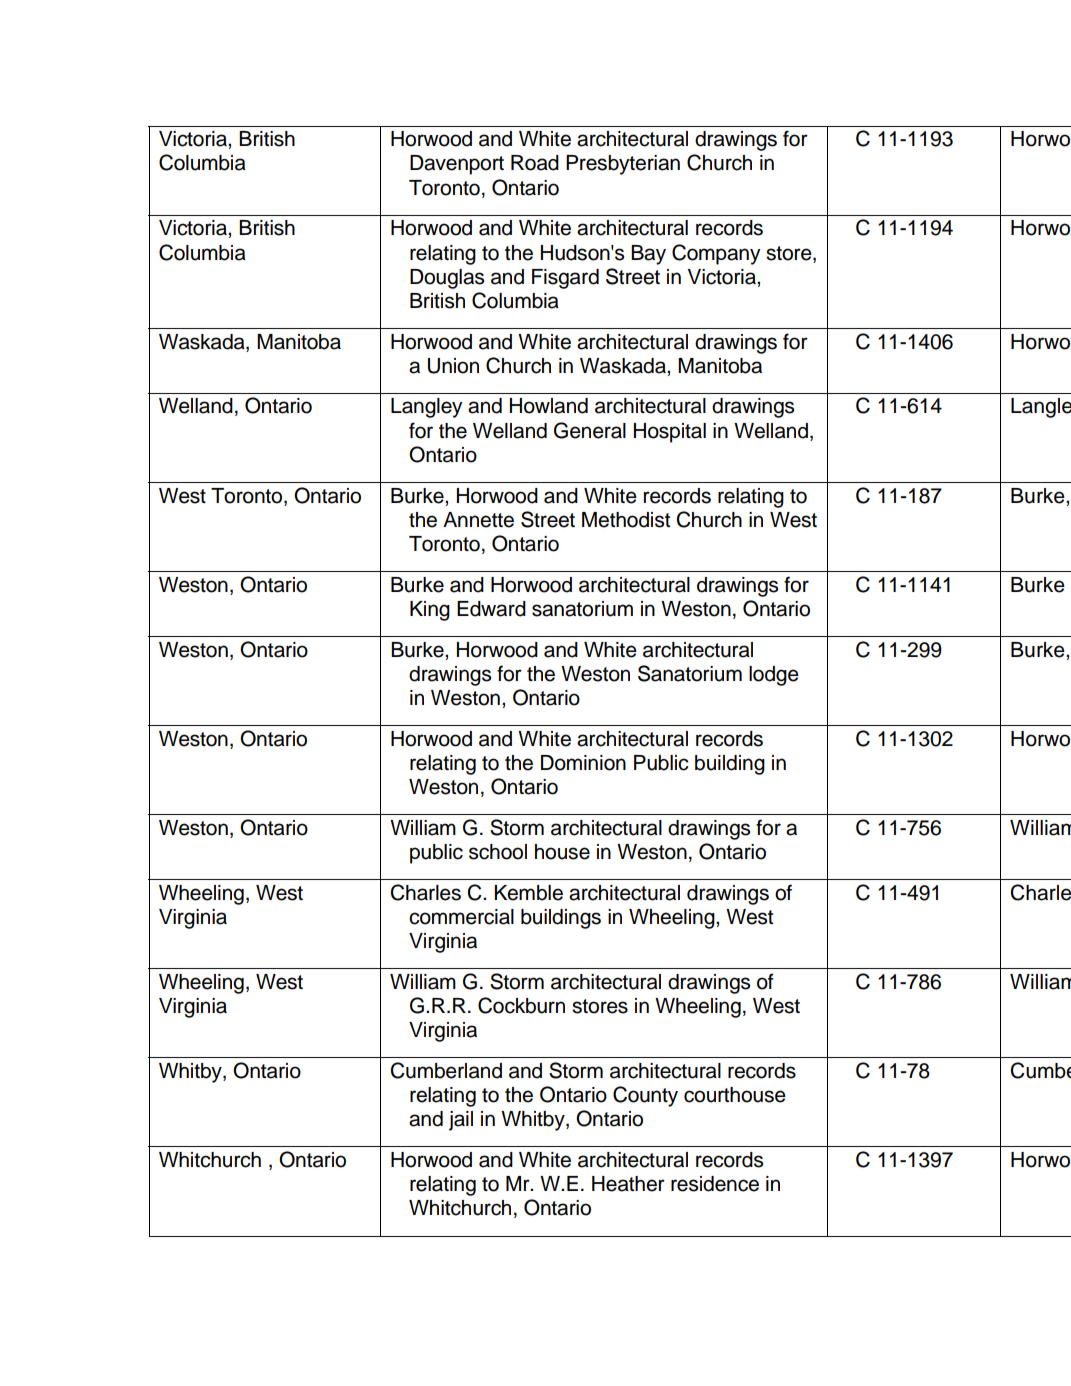  I want to click on Dominion, so click(583, 763).
